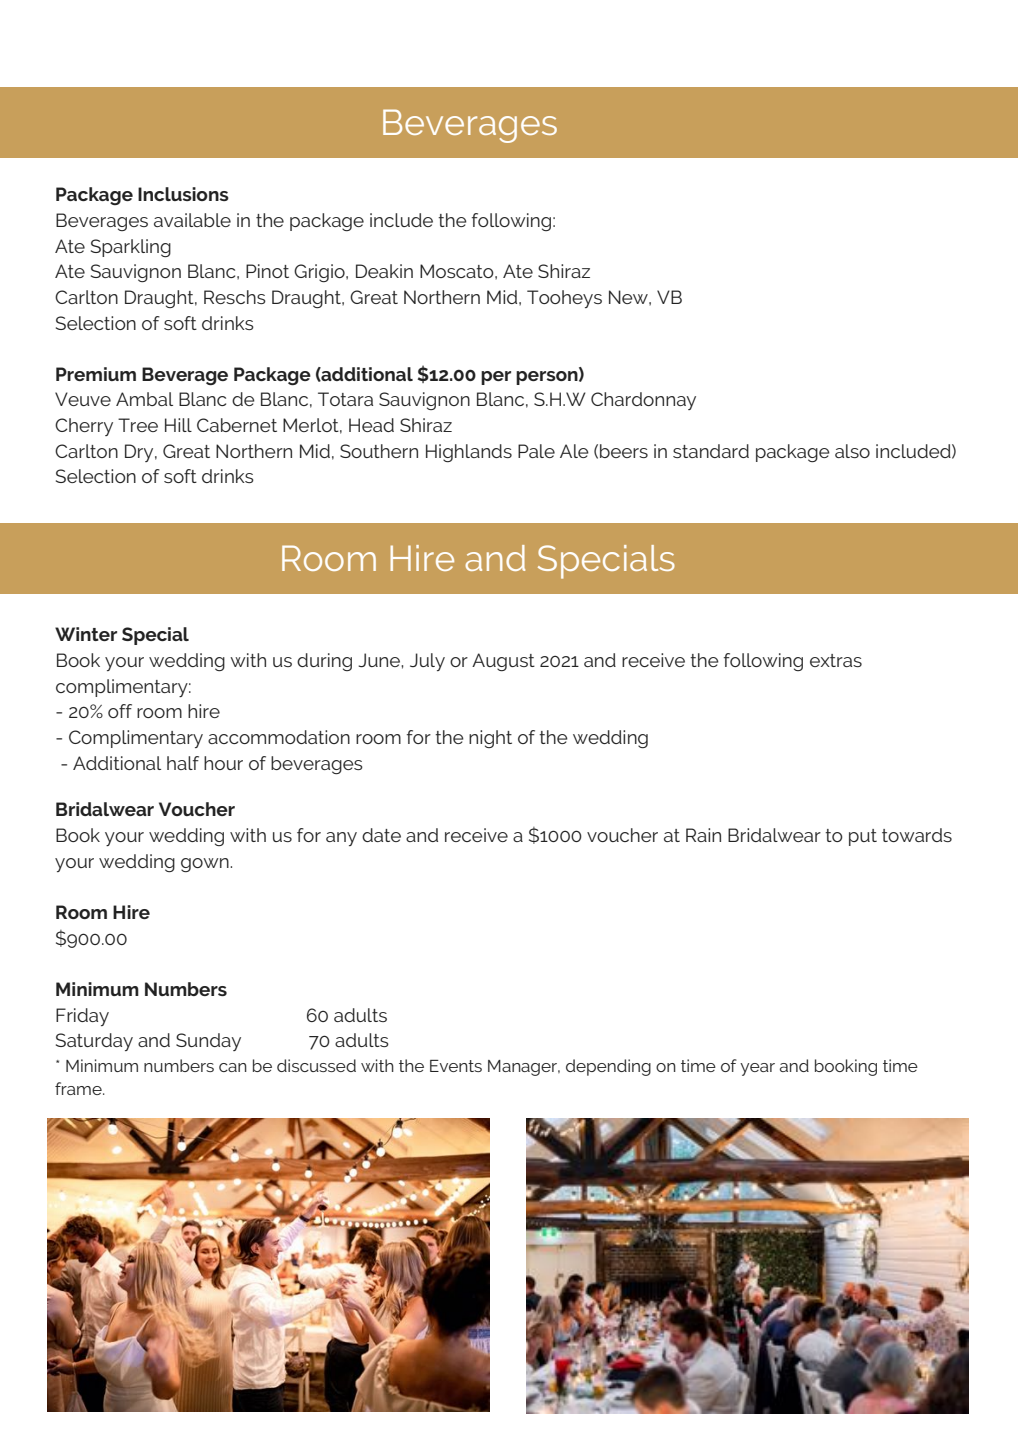 This document has width=1018, height=1441. I want to click on numbers, so click(179, 1065).
